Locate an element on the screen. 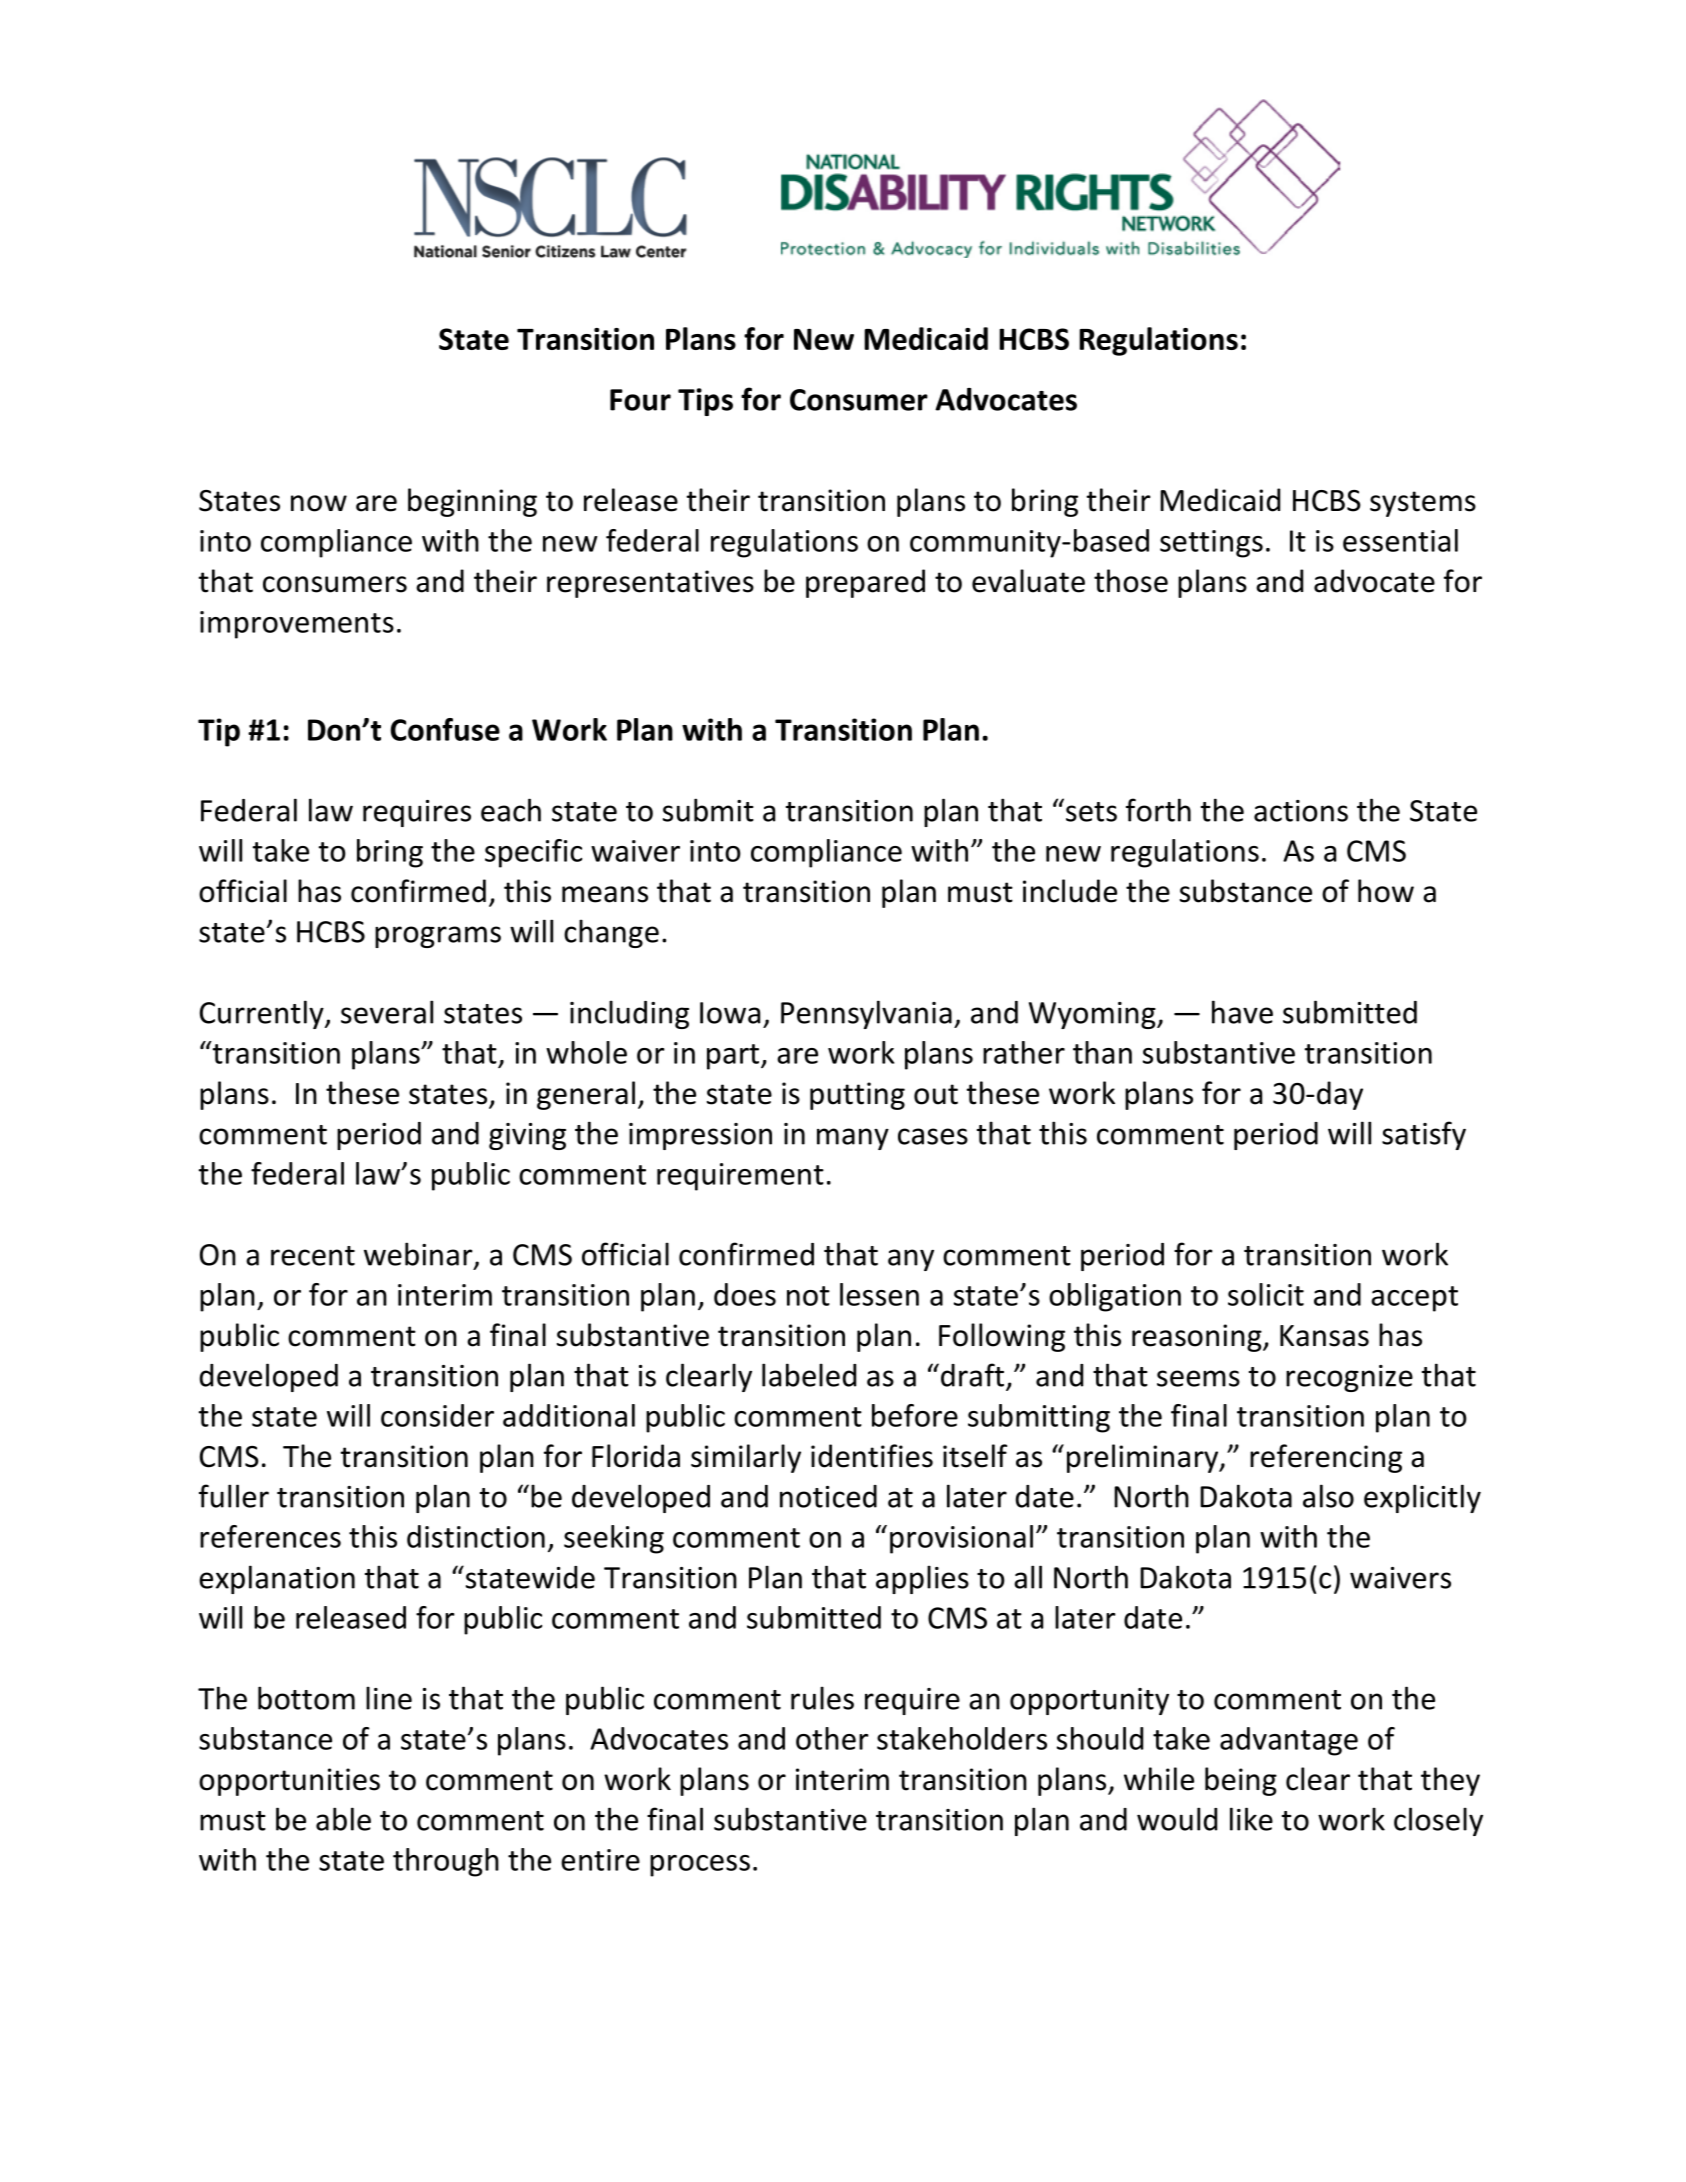  Confuse is located at coordinates (445, 729).
